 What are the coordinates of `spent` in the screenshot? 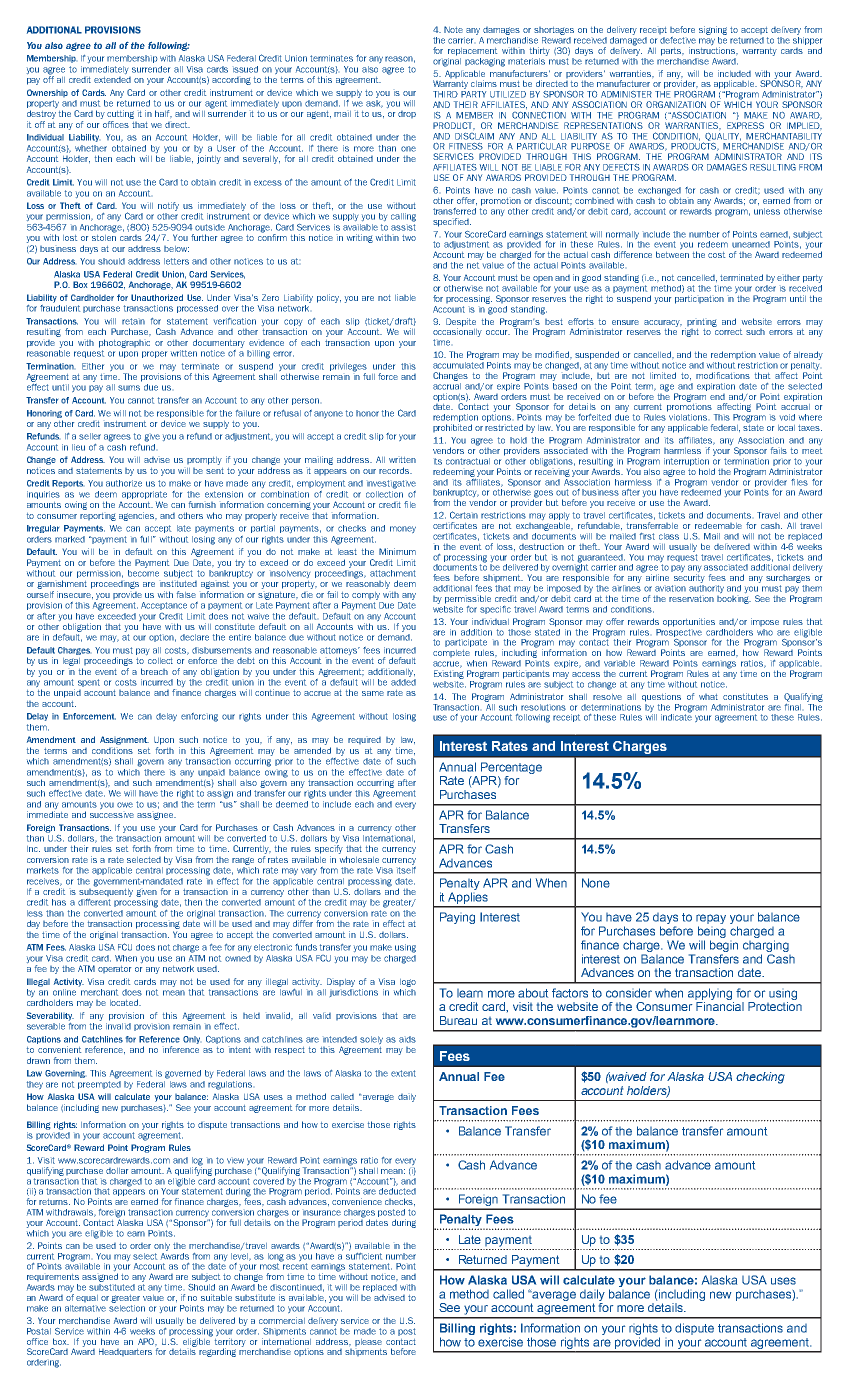 It's located at (89, 683).
